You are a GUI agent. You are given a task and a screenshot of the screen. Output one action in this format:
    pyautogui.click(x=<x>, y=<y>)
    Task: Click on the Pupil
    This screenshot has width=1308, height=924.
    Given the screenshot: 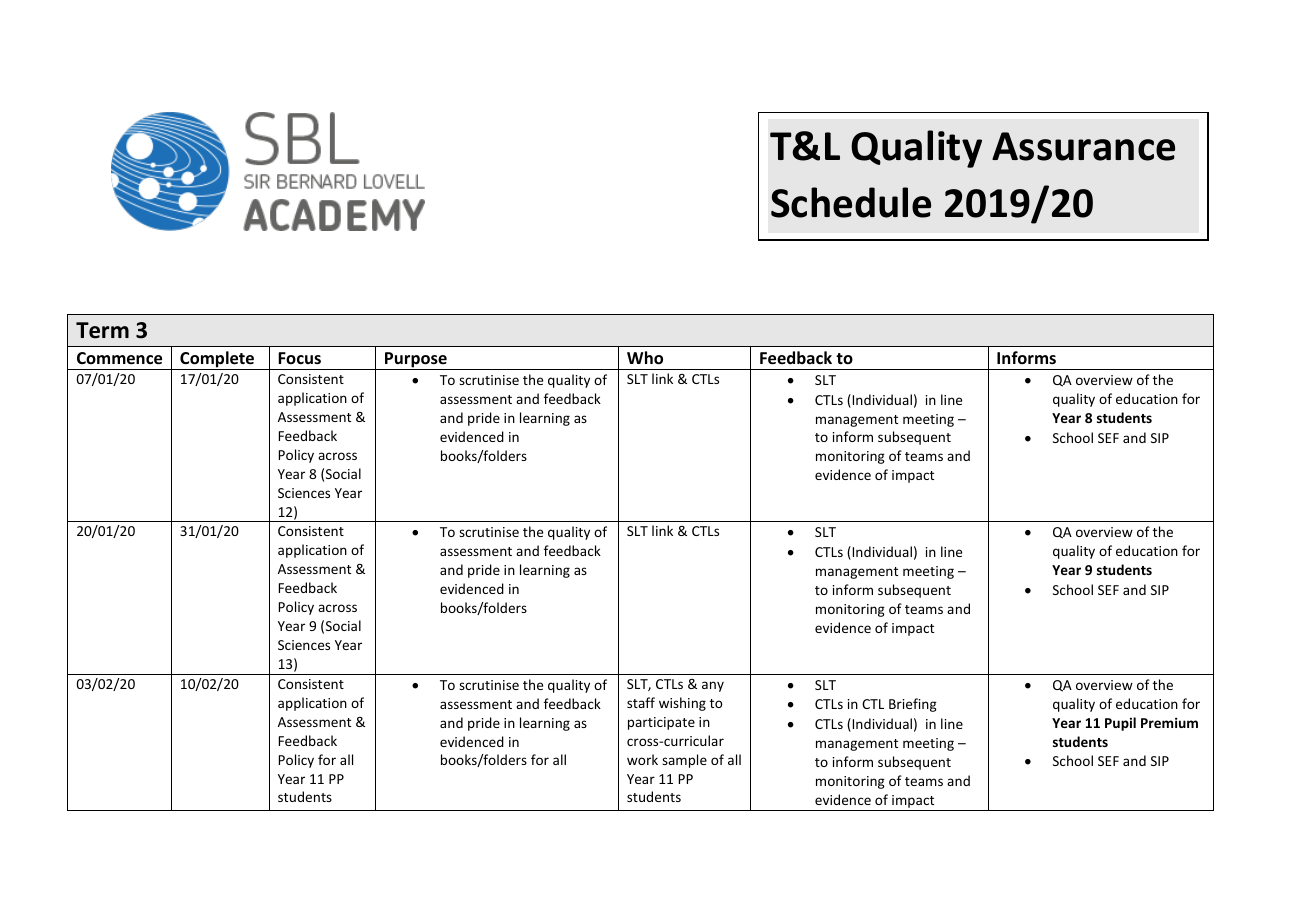 What is the action you would take?
    pyautogui.click(x=1120, y=724)
